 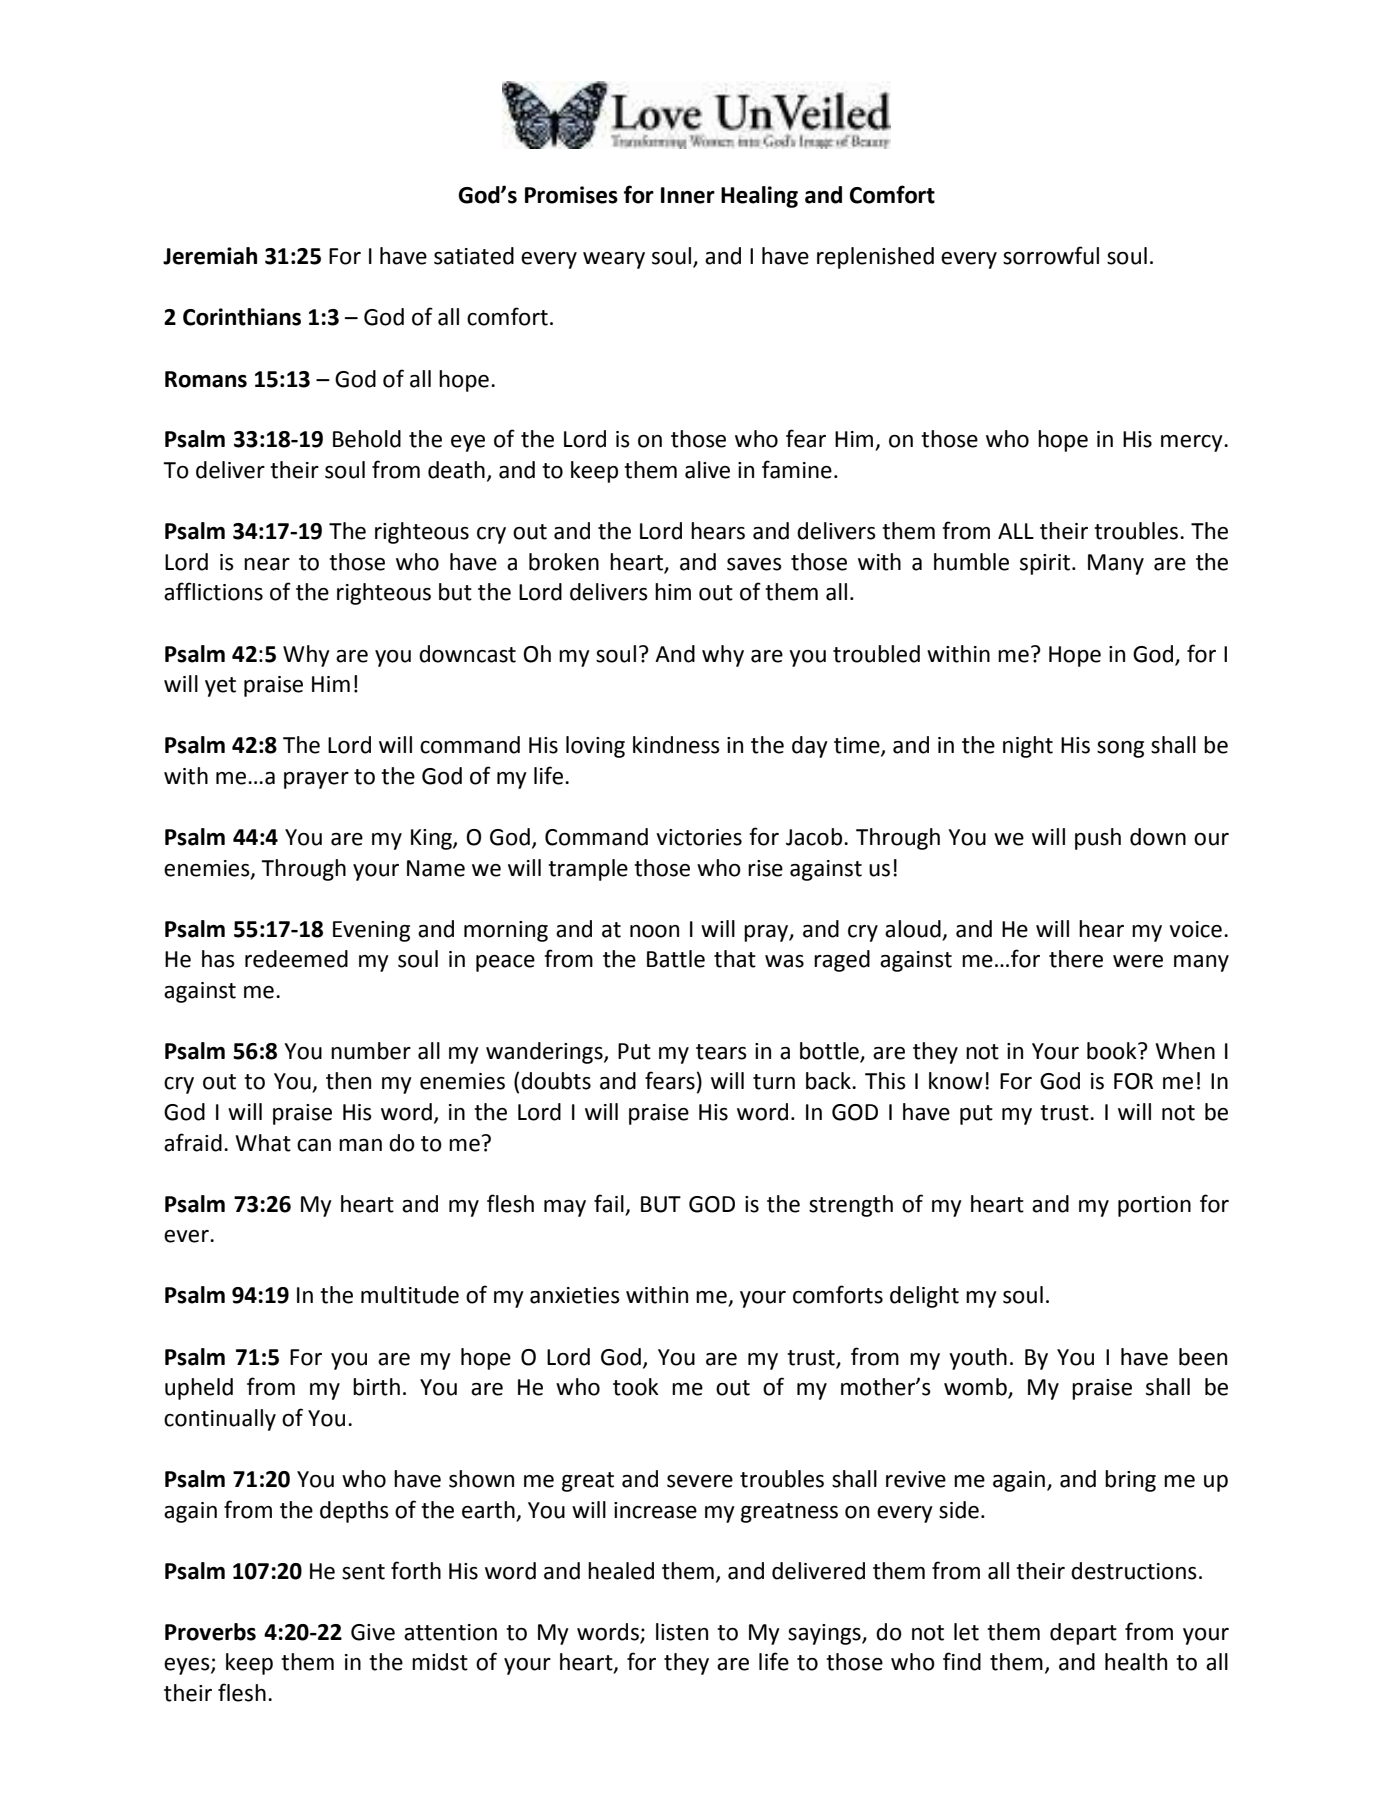 I want to click on fail, so click(x=610, y=1204).
